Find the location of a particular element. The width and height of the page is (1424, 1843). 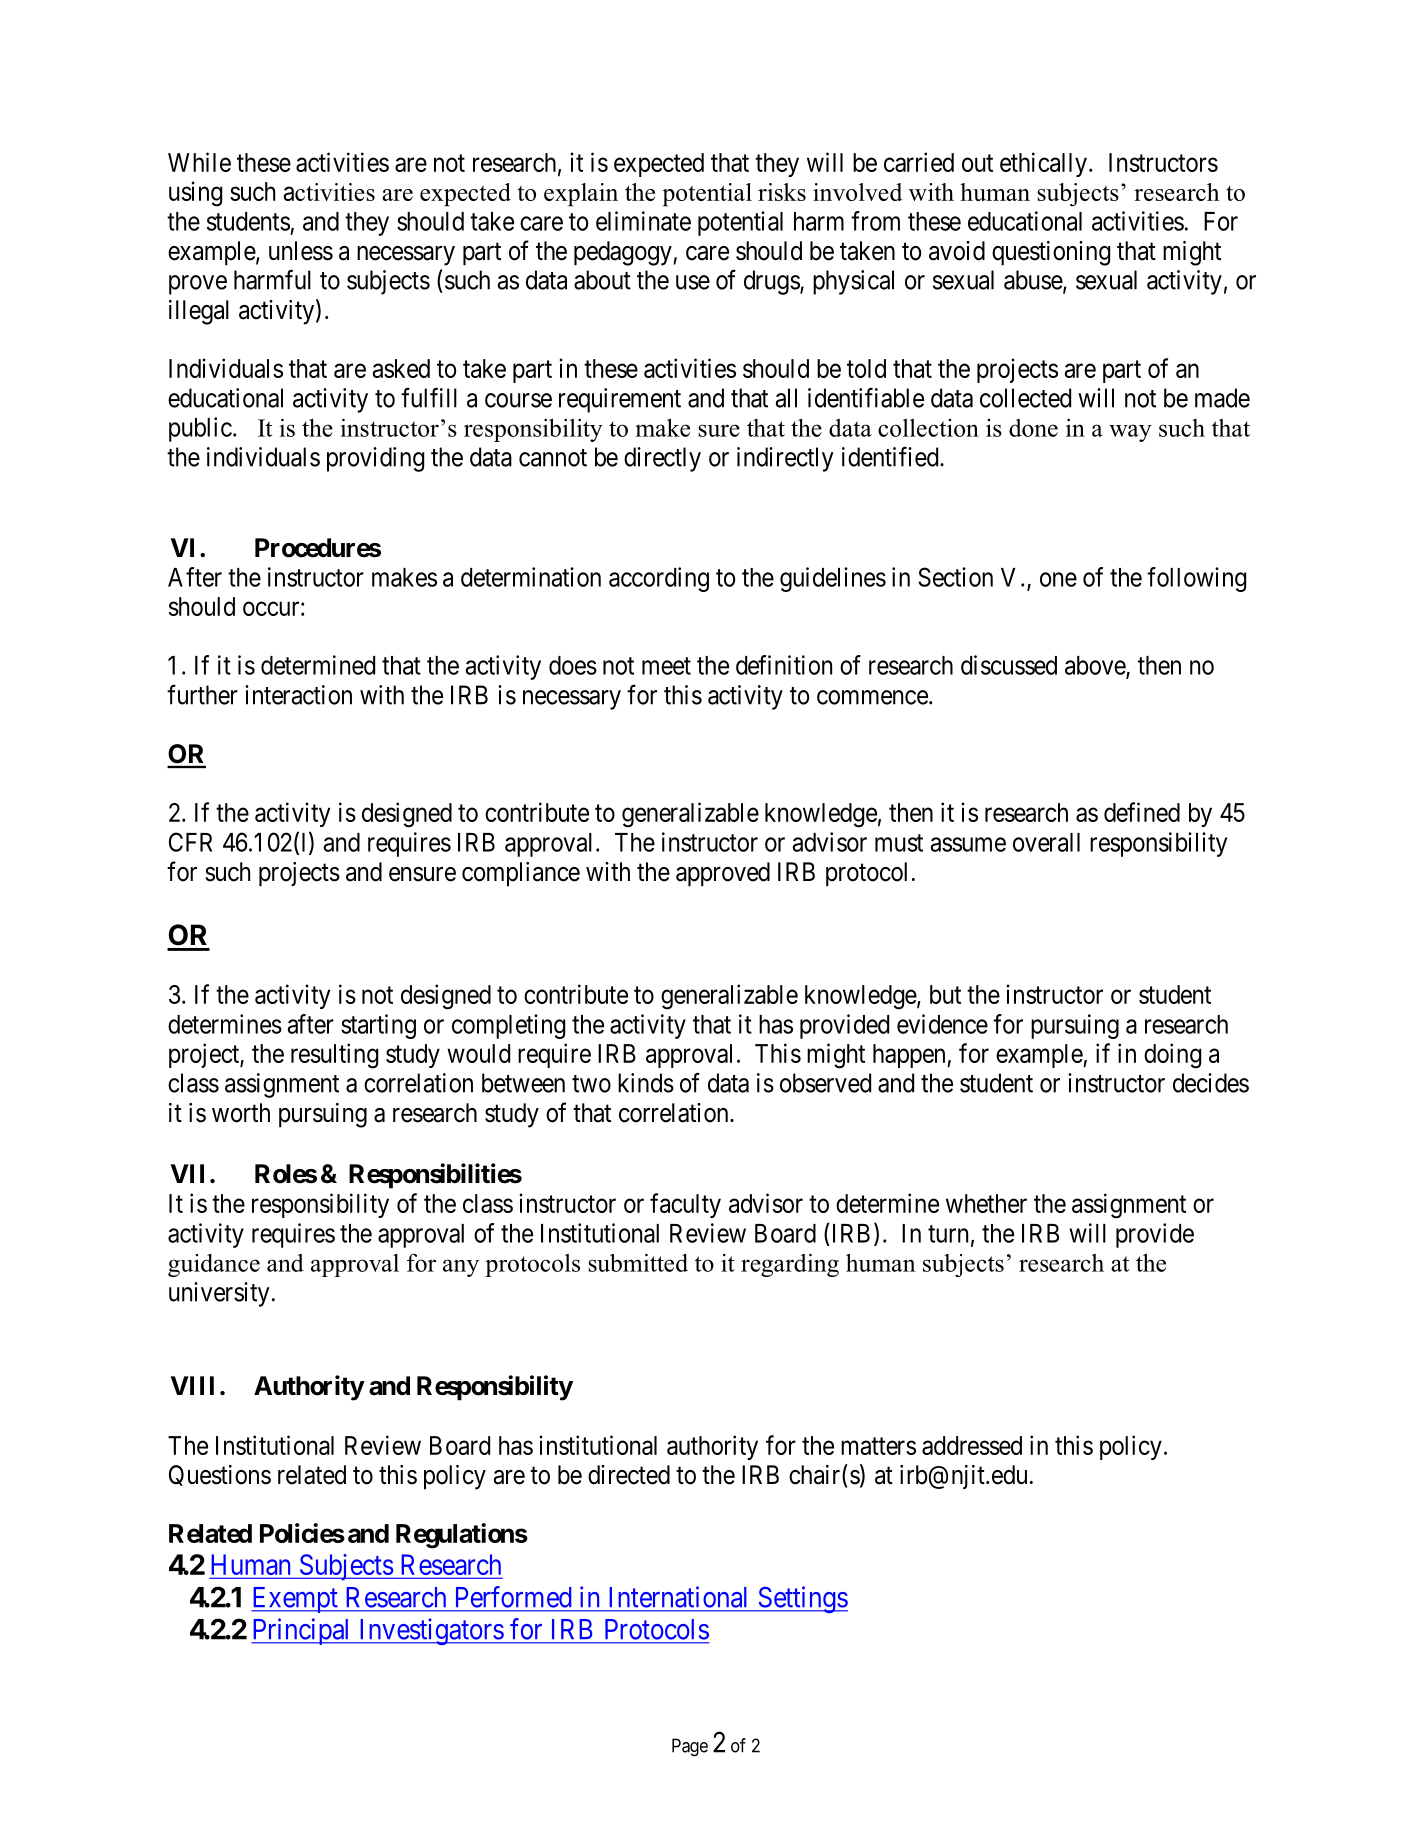

kinds is located at coordinates (646, 1083).
